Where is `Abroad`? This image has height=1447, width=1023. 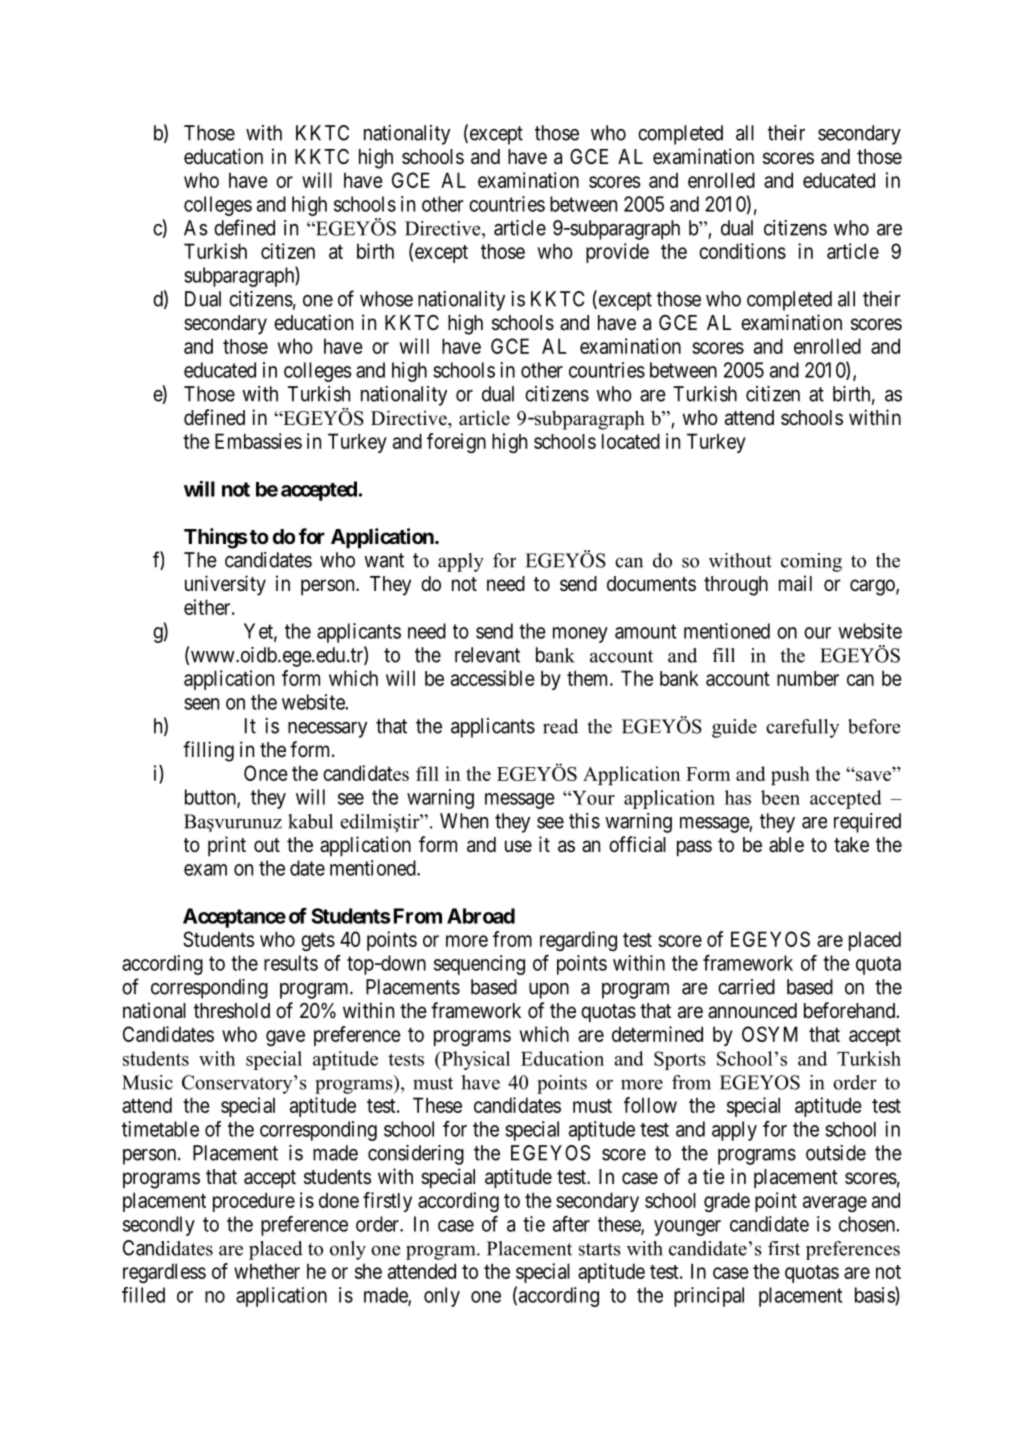 Abroad is located at coordinates (481, 916).
